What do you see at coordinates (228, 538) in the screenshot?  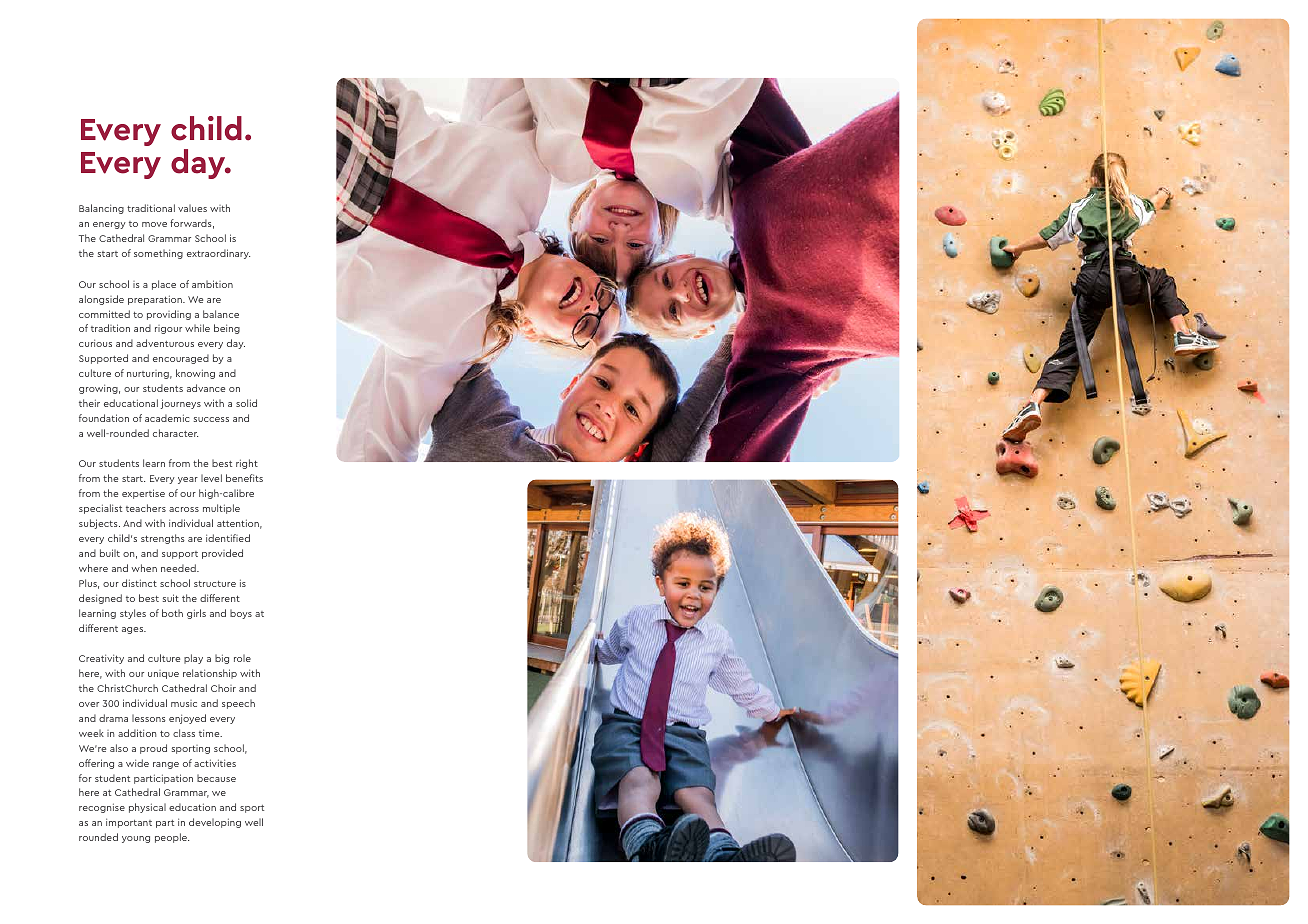 I see `identified` at bounding box center [228, 538].
